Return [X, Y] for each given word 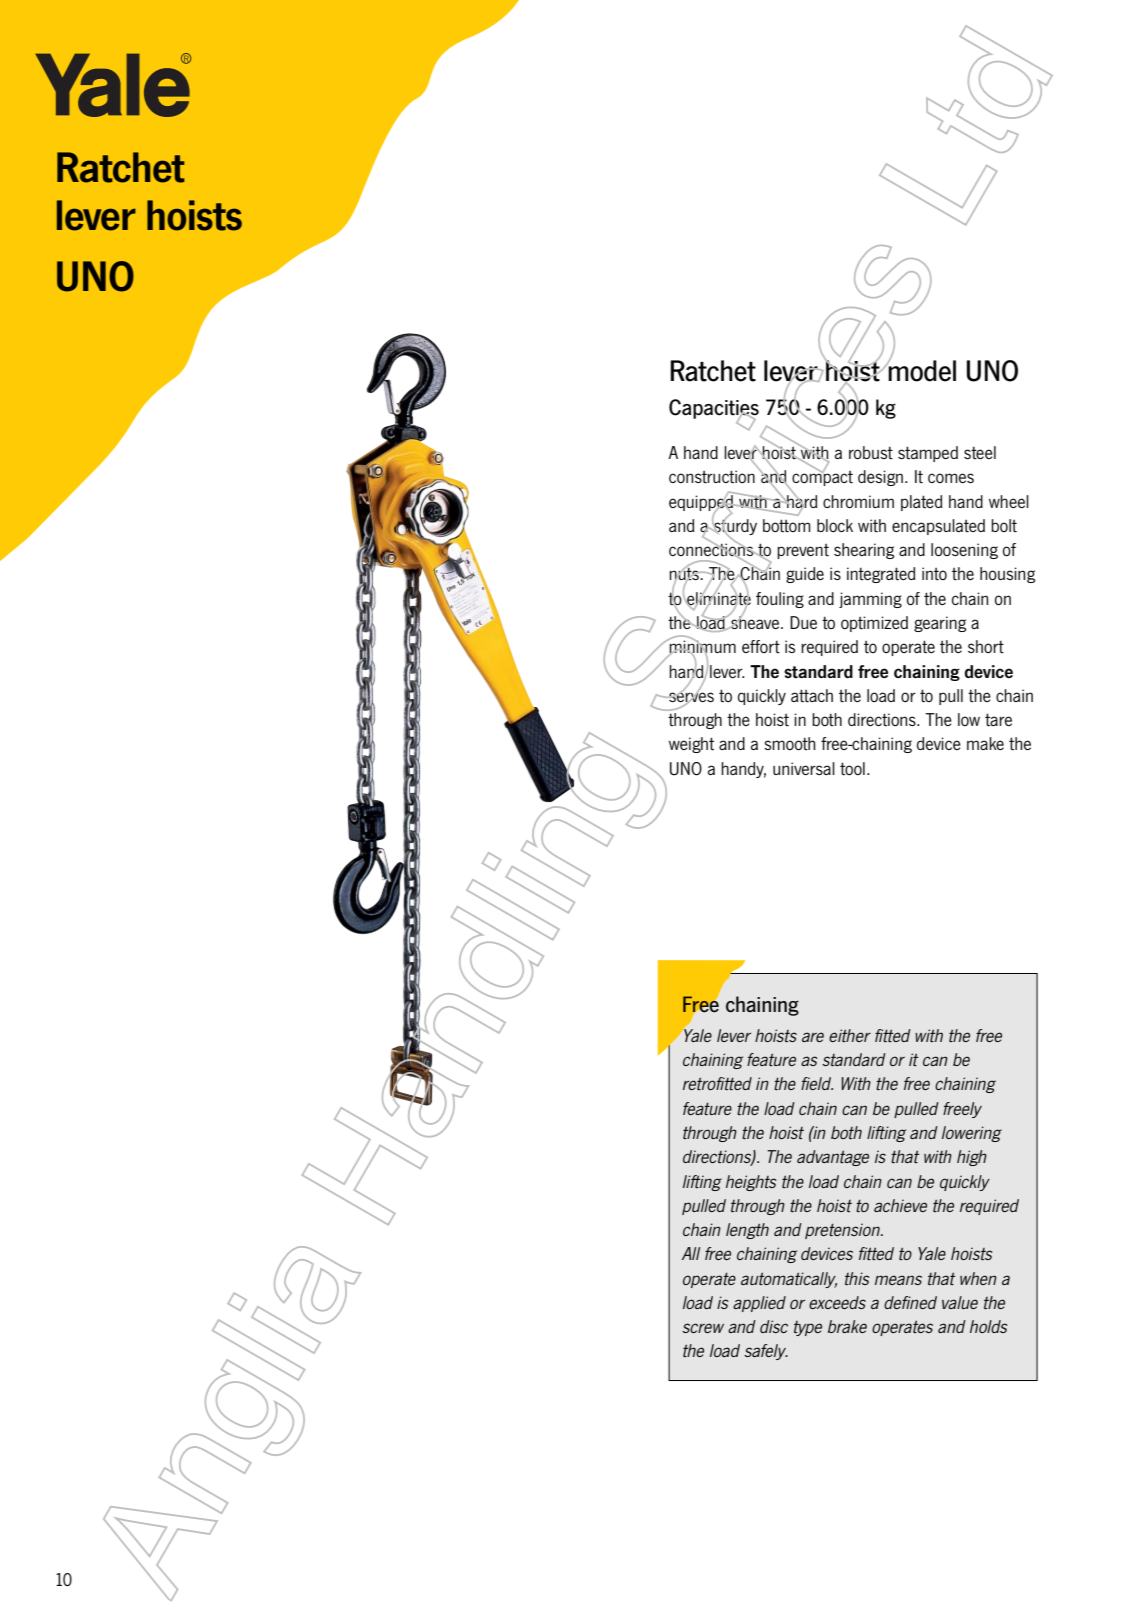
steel [980, 452]
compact [821, 479]
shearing [864, 551]
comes [951, 478]
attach [812, 696]
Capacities [714, 410]
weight [691, 745]
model [921, 370]
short [986, 646]
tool [852, 769]
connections [712, 550]
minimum [702, 647]
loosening [964, 551]
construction [712, 477]
